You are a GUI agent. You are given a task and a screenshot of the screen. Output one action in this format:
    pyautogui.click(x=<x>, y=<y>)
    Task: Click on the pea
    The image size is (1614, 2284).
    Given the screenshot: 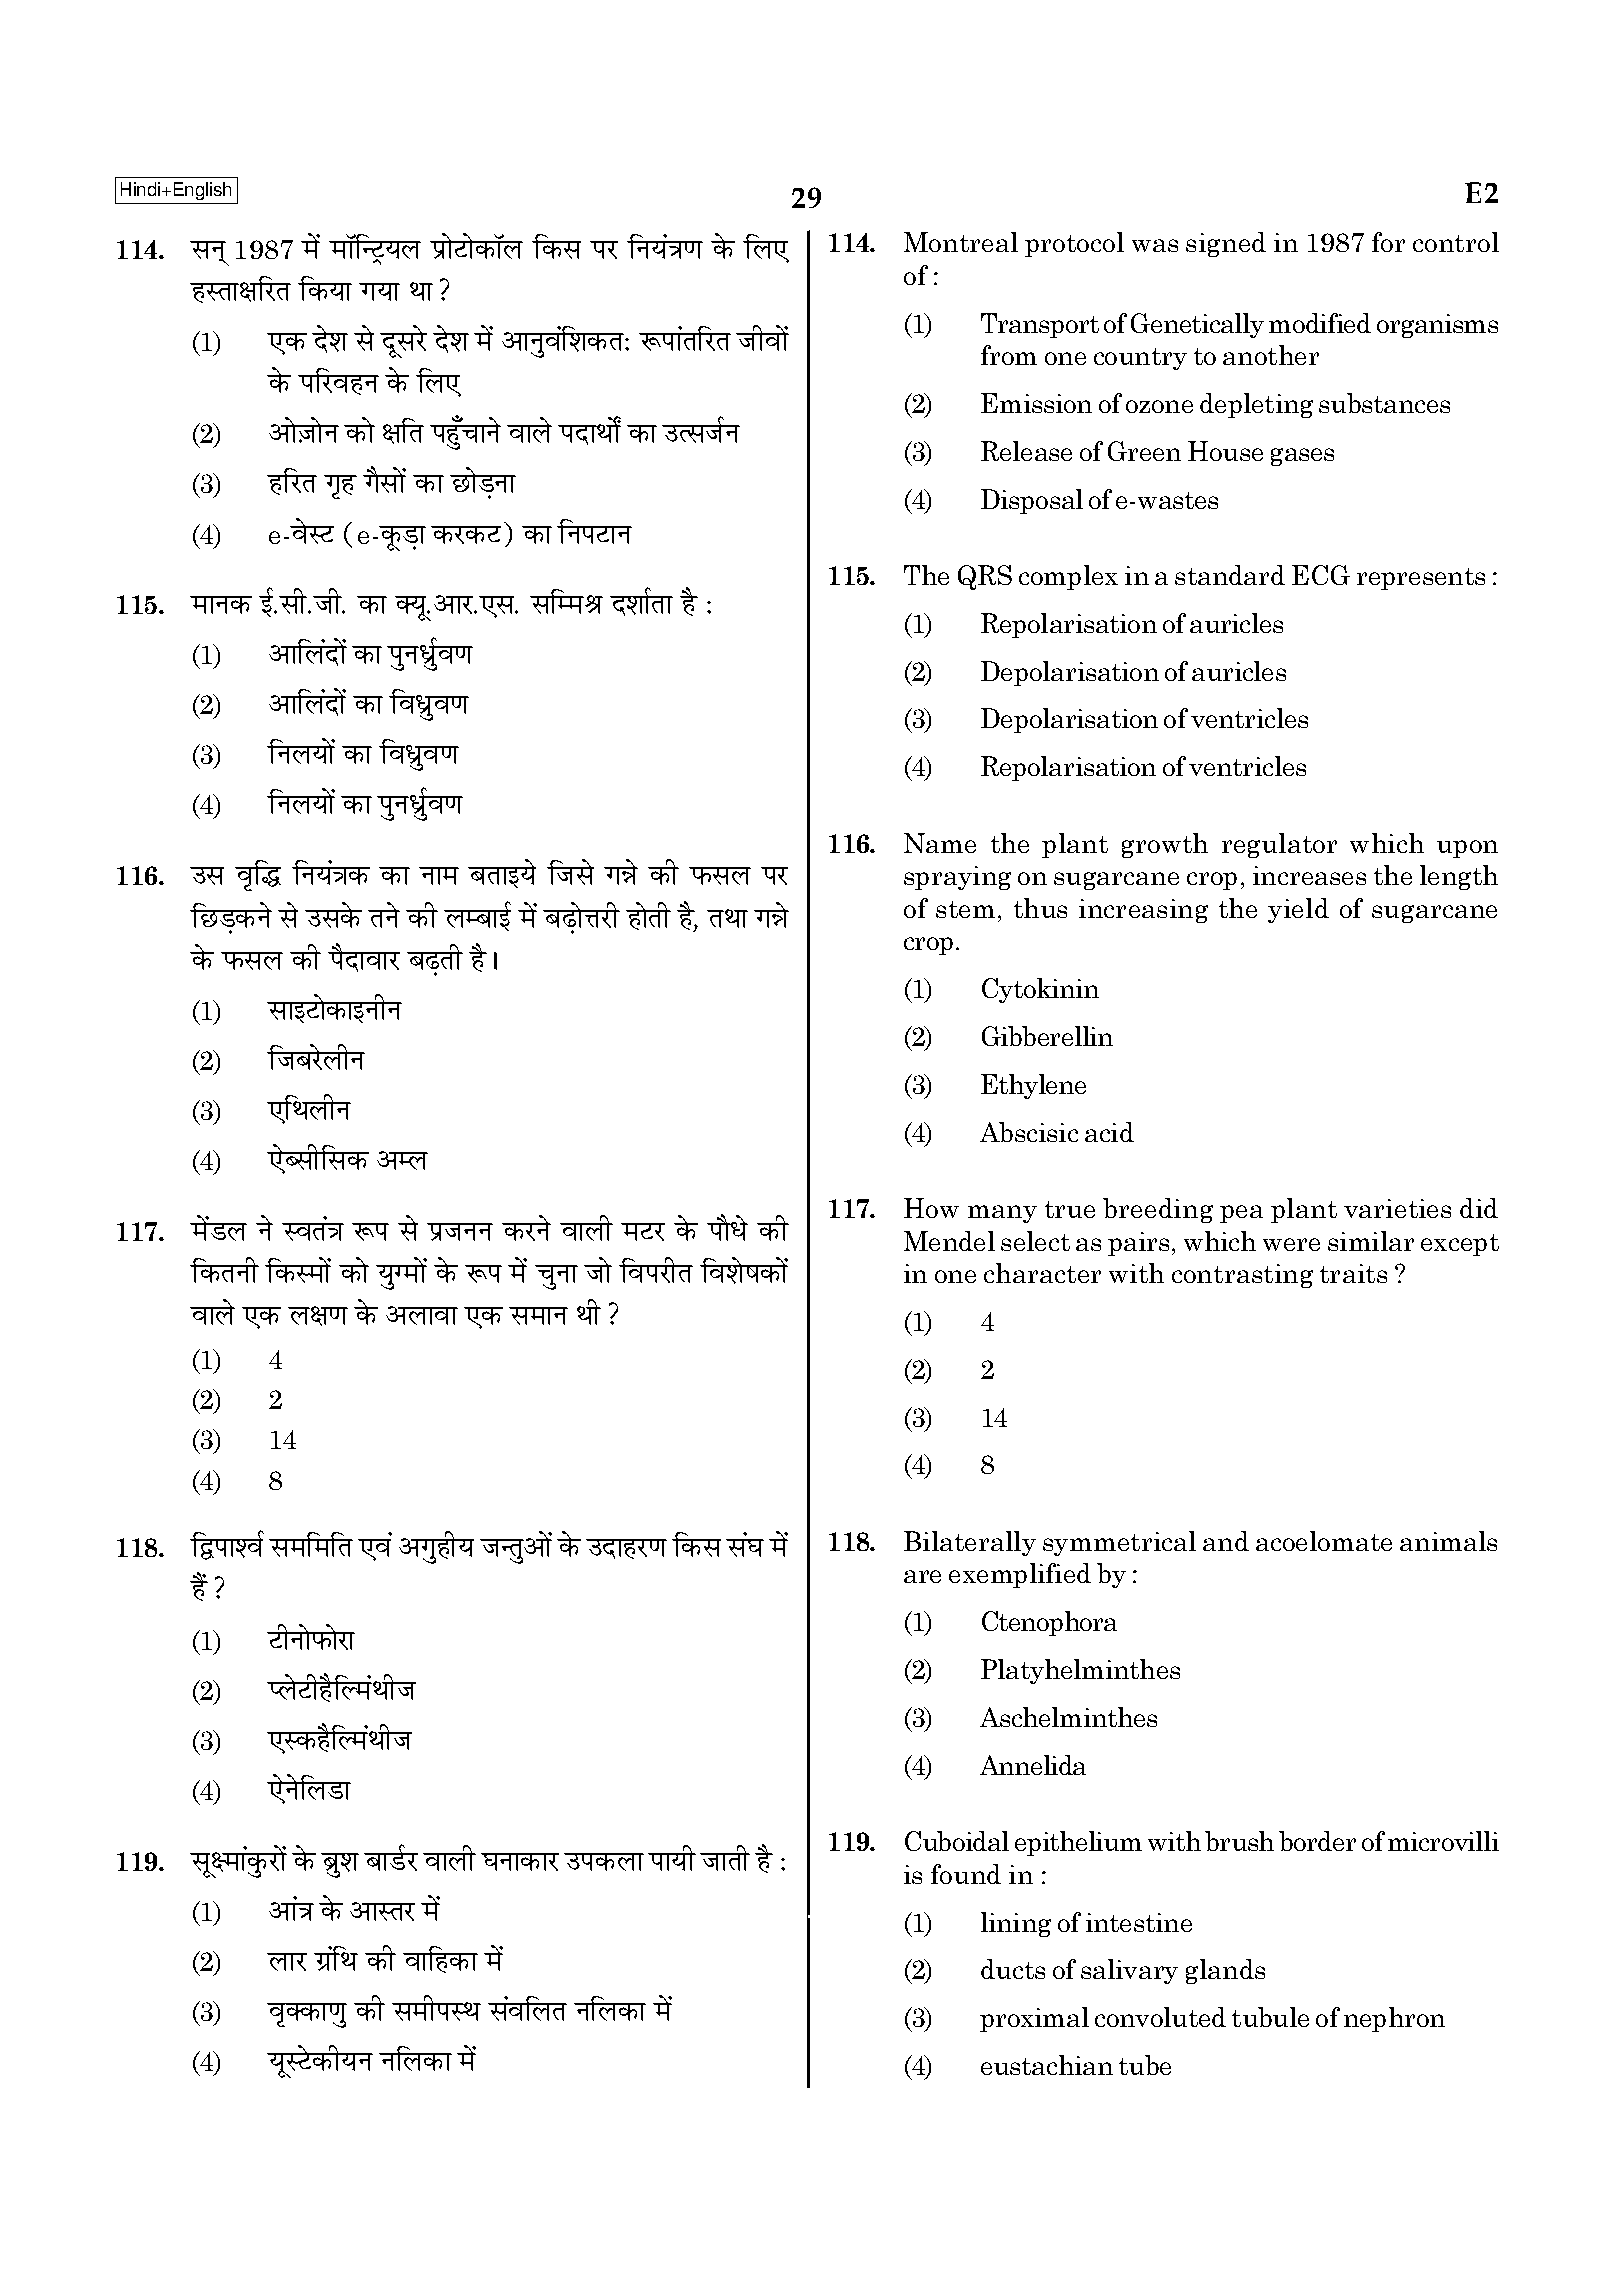 What is the action you would take?
    pyautogui.click(x=1241, y=1214)
